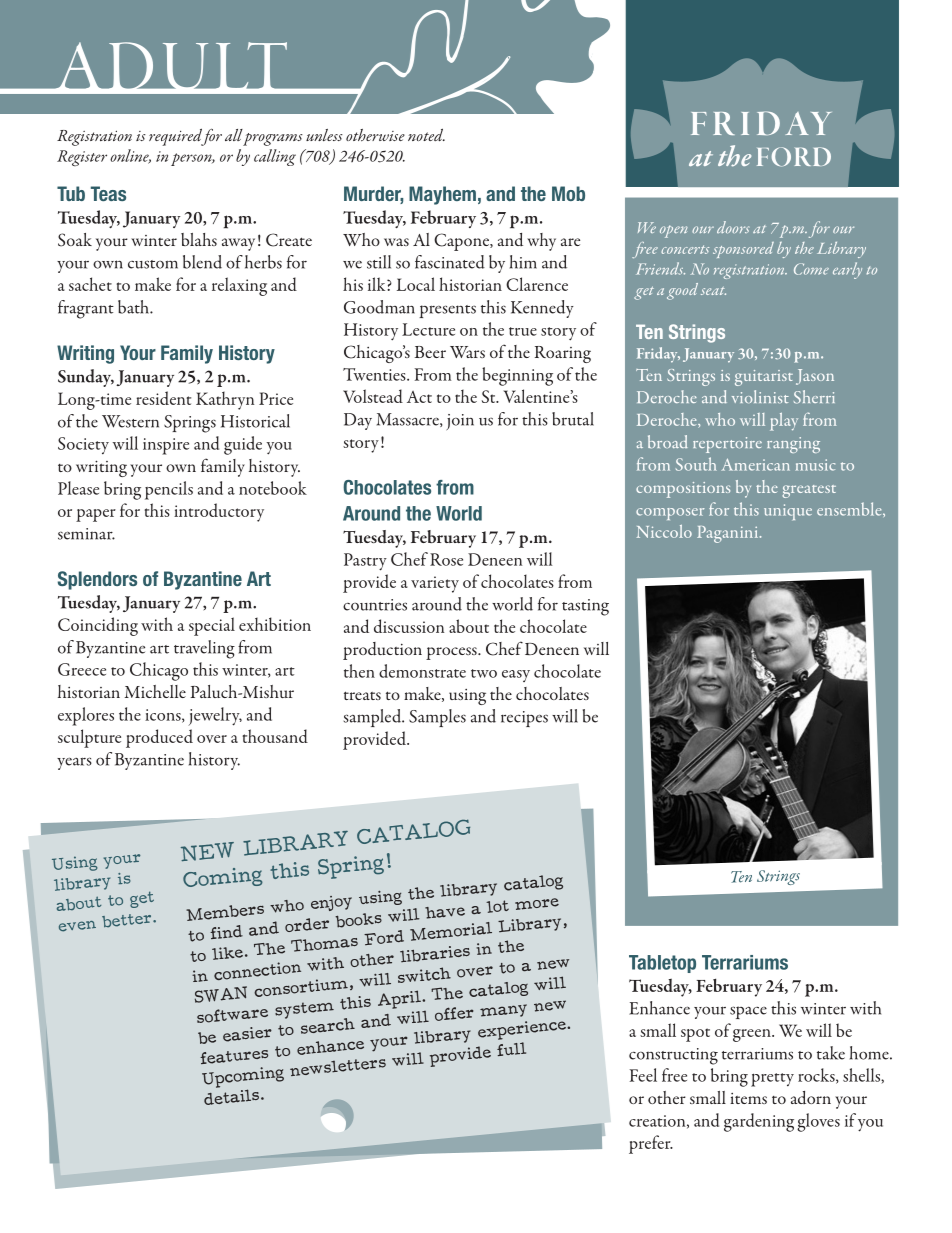  What do you see at coordinates (177, 137) in the screenshot?
I see `required` at bounding box center [177, 137].
